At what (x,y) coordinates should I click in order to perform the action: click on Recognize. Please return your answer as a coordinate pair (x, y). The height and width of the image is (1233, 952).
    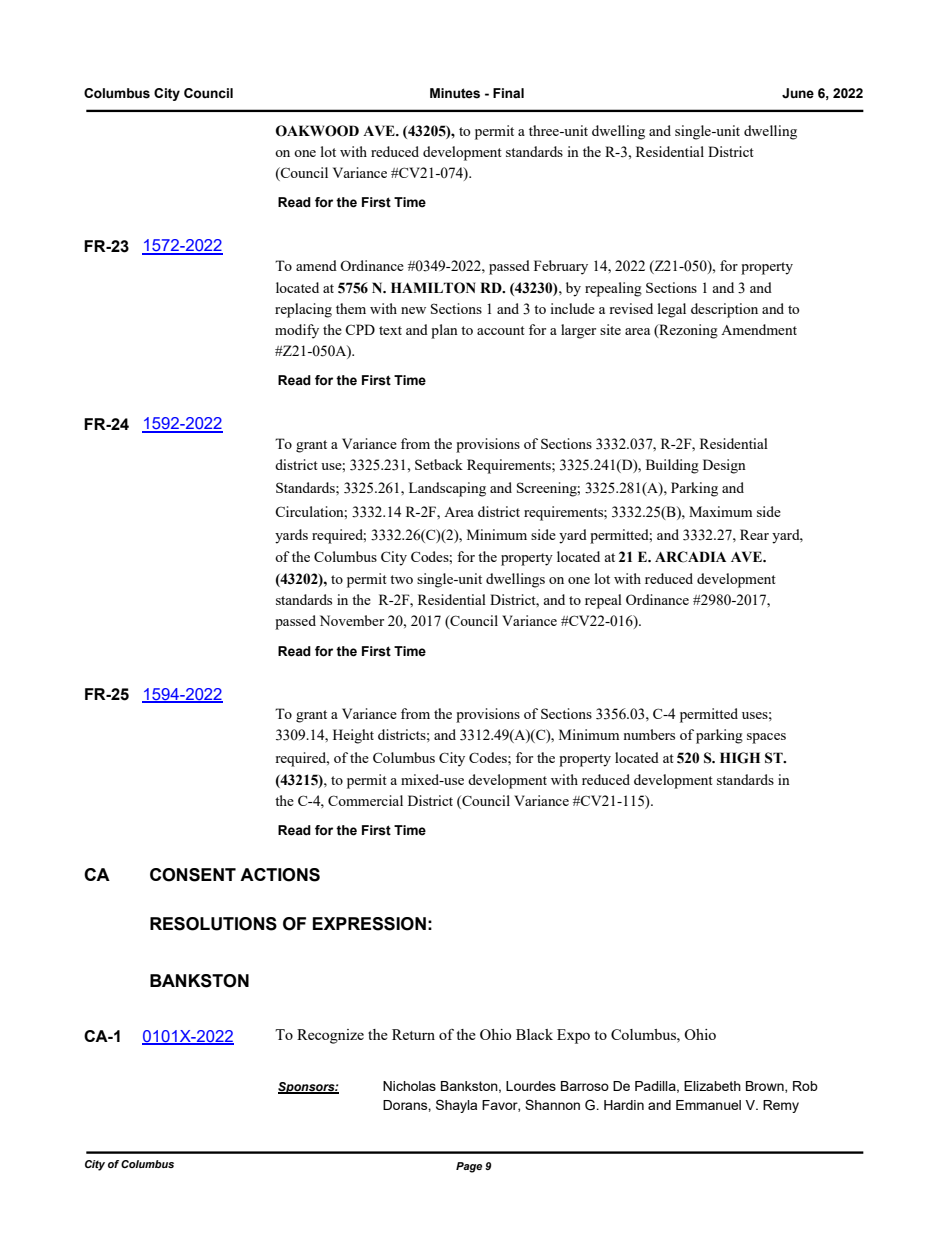
    Looking at the image, I should click on (330, 1036).
